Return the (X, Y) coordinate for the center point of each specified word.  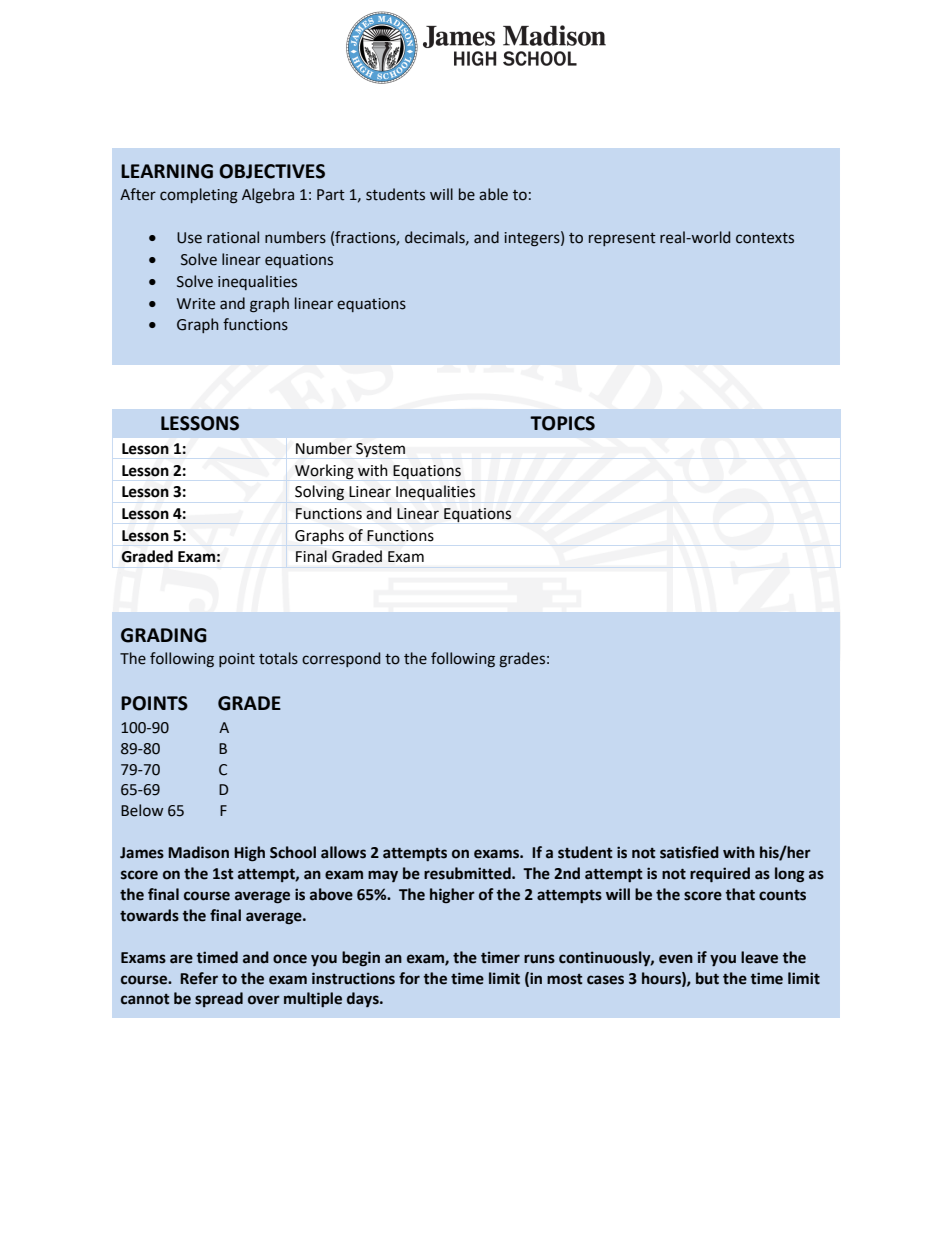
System (380, 450)
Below (142, 810)
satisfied (689, 852)
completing (199, 196)
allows (343, 852)
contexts (765, 238)
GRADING (163, 635)
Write (196, 304)
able (493, 194)
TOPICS (562, 423)
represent (622, 239)
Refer (199, 978)
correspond (341, 659)
